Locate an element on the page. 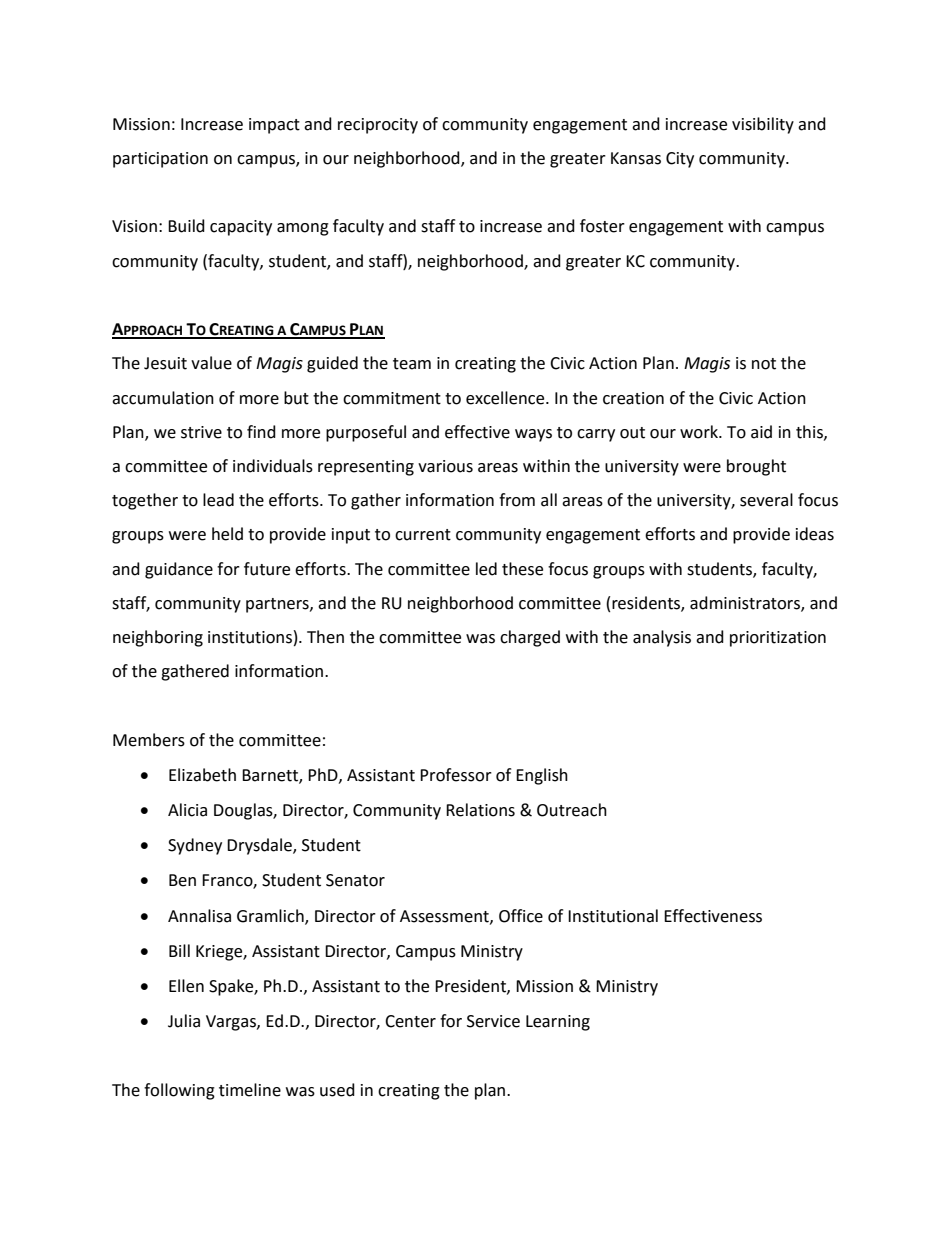 This image has width=952, height=1233. prioritization is located at coordinates (778, 639).
